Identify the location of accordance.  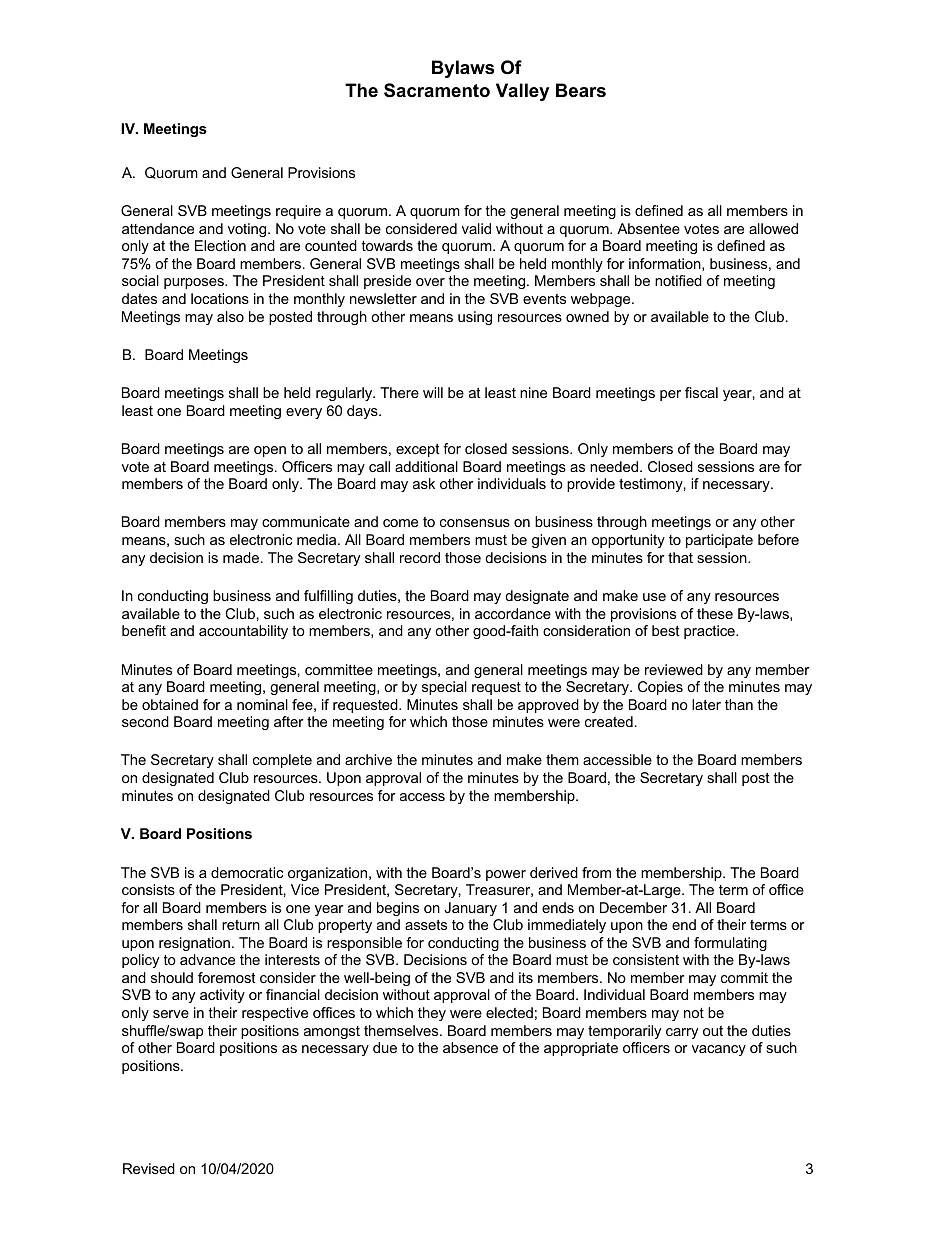
(513, 613).
